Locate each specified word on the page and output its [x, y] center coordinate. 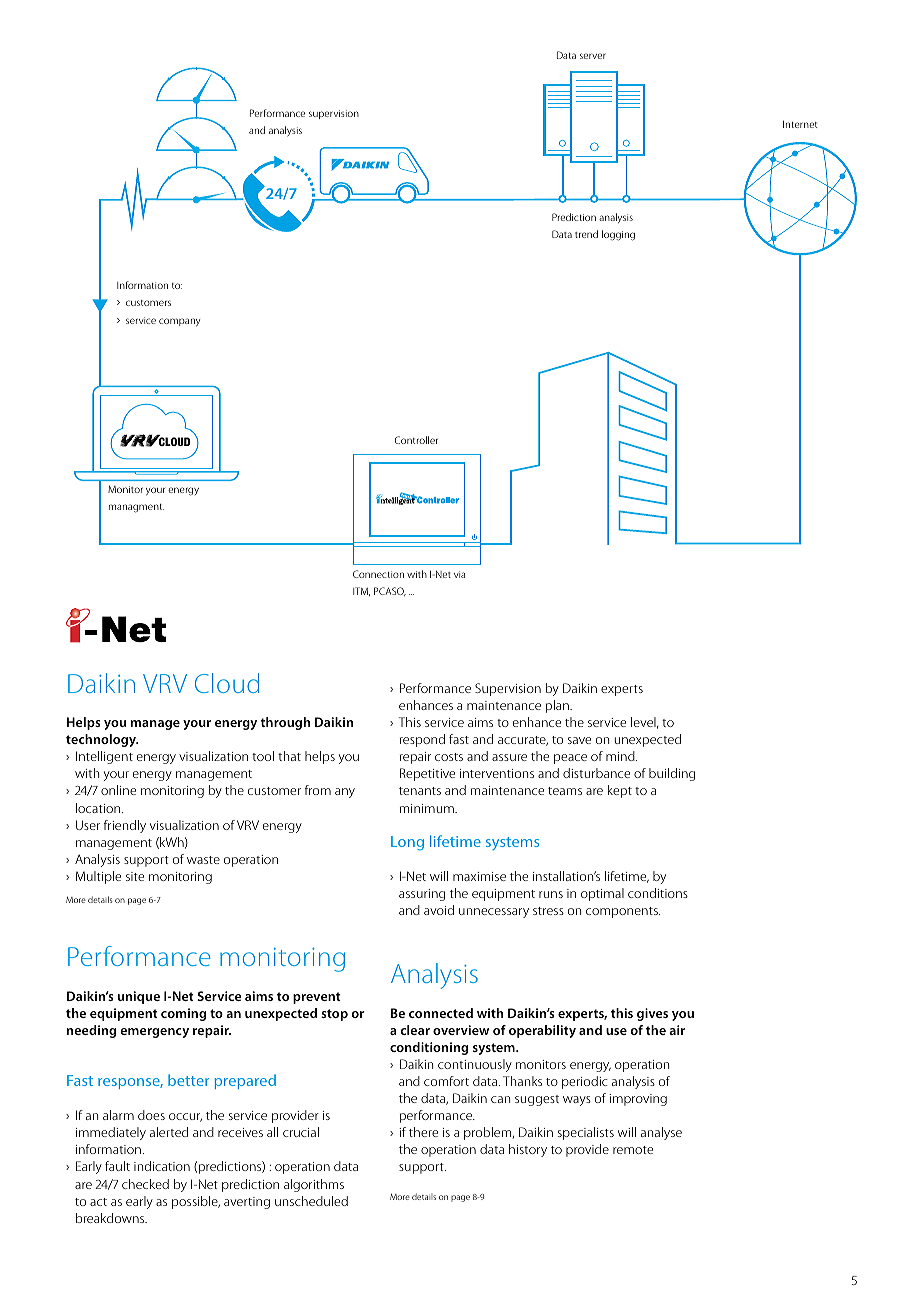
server [593, 56]
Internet [800, 124]
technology [102, 740]
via [459, 574]
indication [162, 1166]
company [179, 322]
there [423, 1132]
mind [621, 756]
